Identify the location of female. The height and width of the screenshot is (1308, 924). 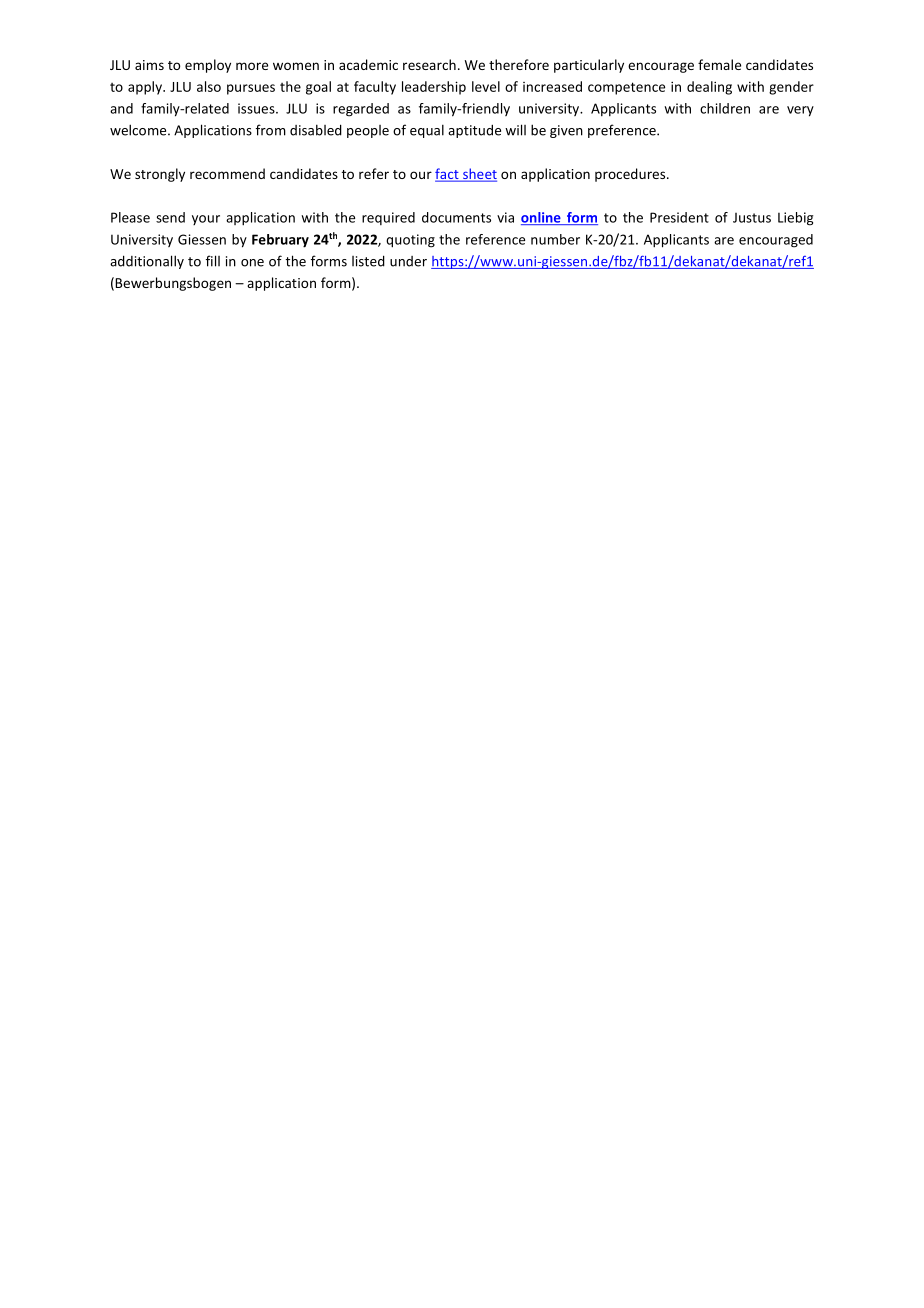
(719, 64).
